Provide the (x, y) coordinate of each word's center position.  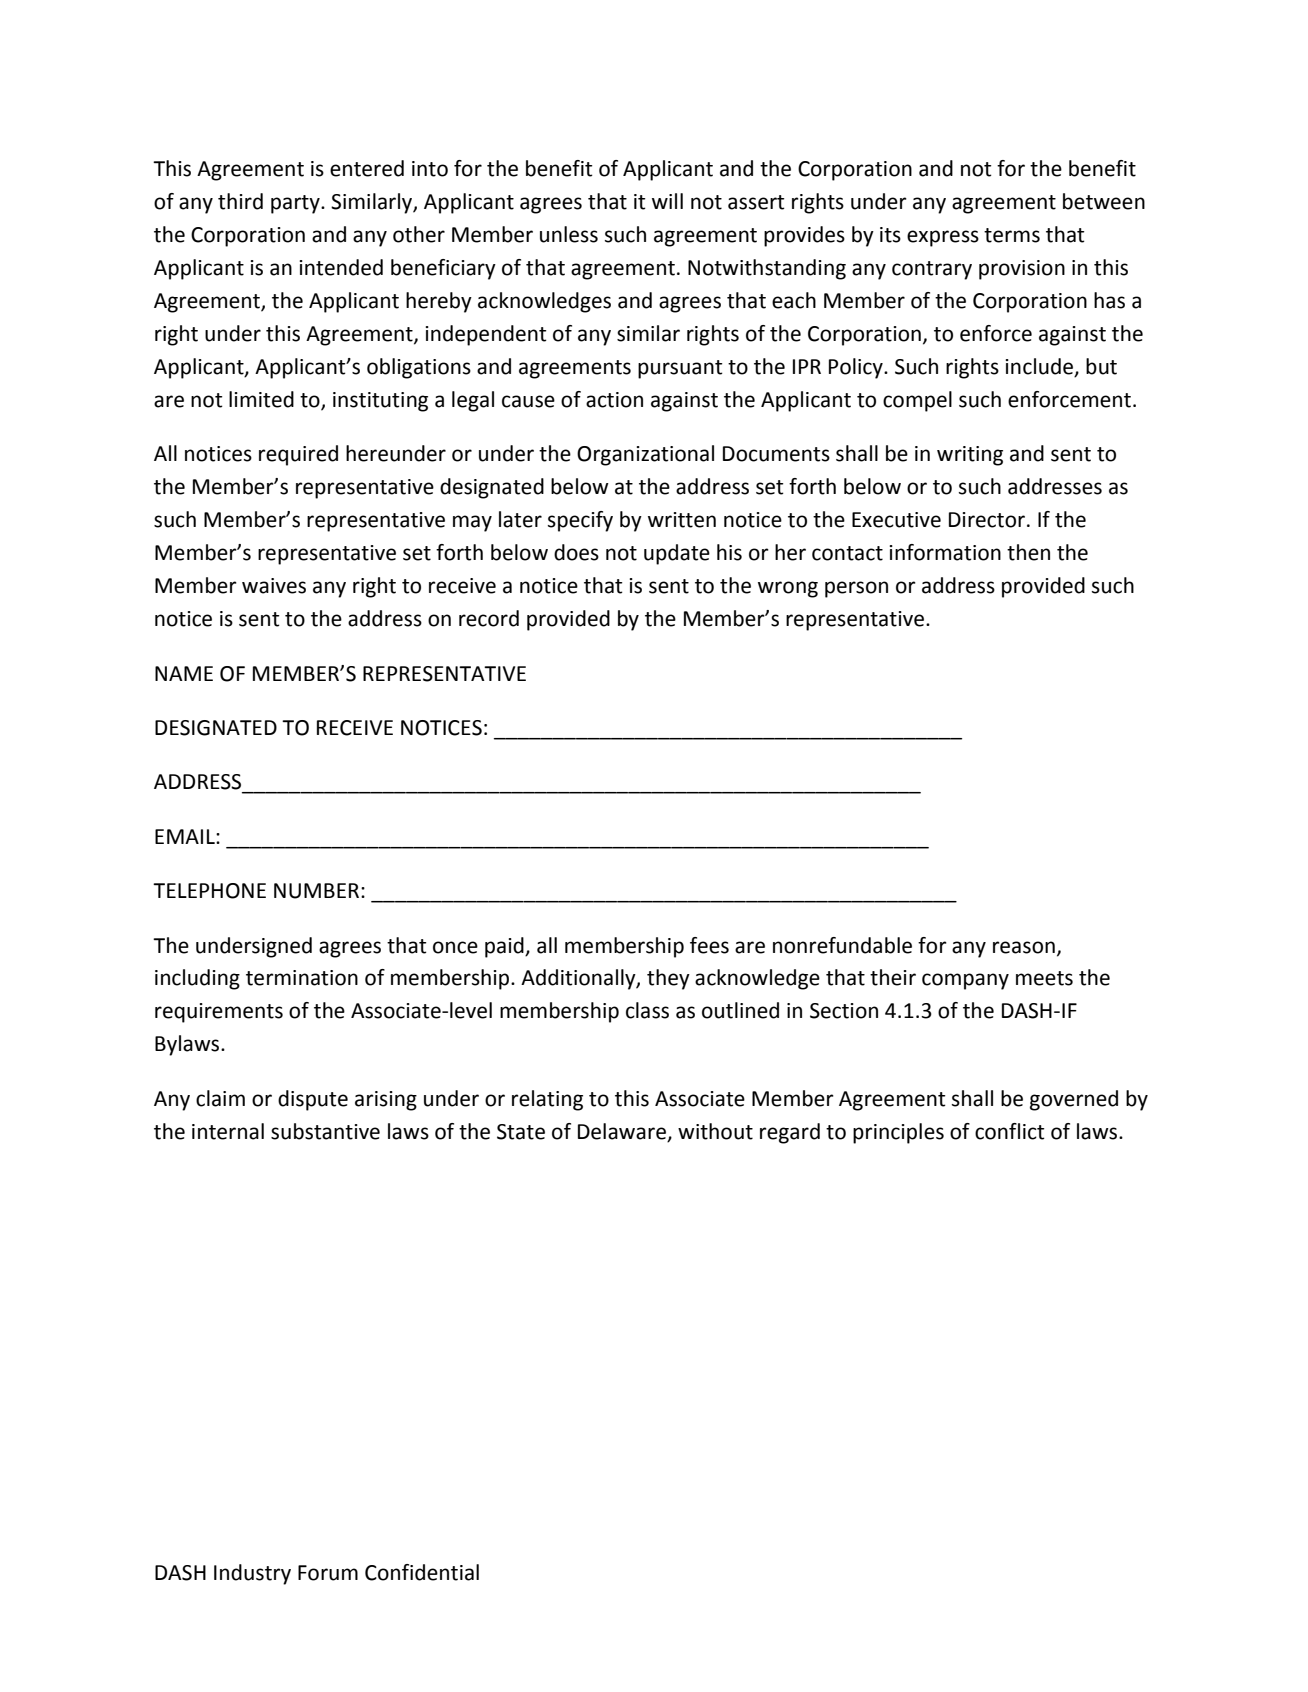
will (667, 201)
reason (1024, 947)
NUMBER (318, 891)
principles (898, 1133)
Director (988, 520)
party (296, 204)
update (677, 554)
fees (709, 945)
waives (274, 586)
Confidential (422, 1572)
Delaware (622, 1131)
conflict (1010, 1131)
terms (1012, 235)
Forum (328, 1573)
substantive (325, 1131)
